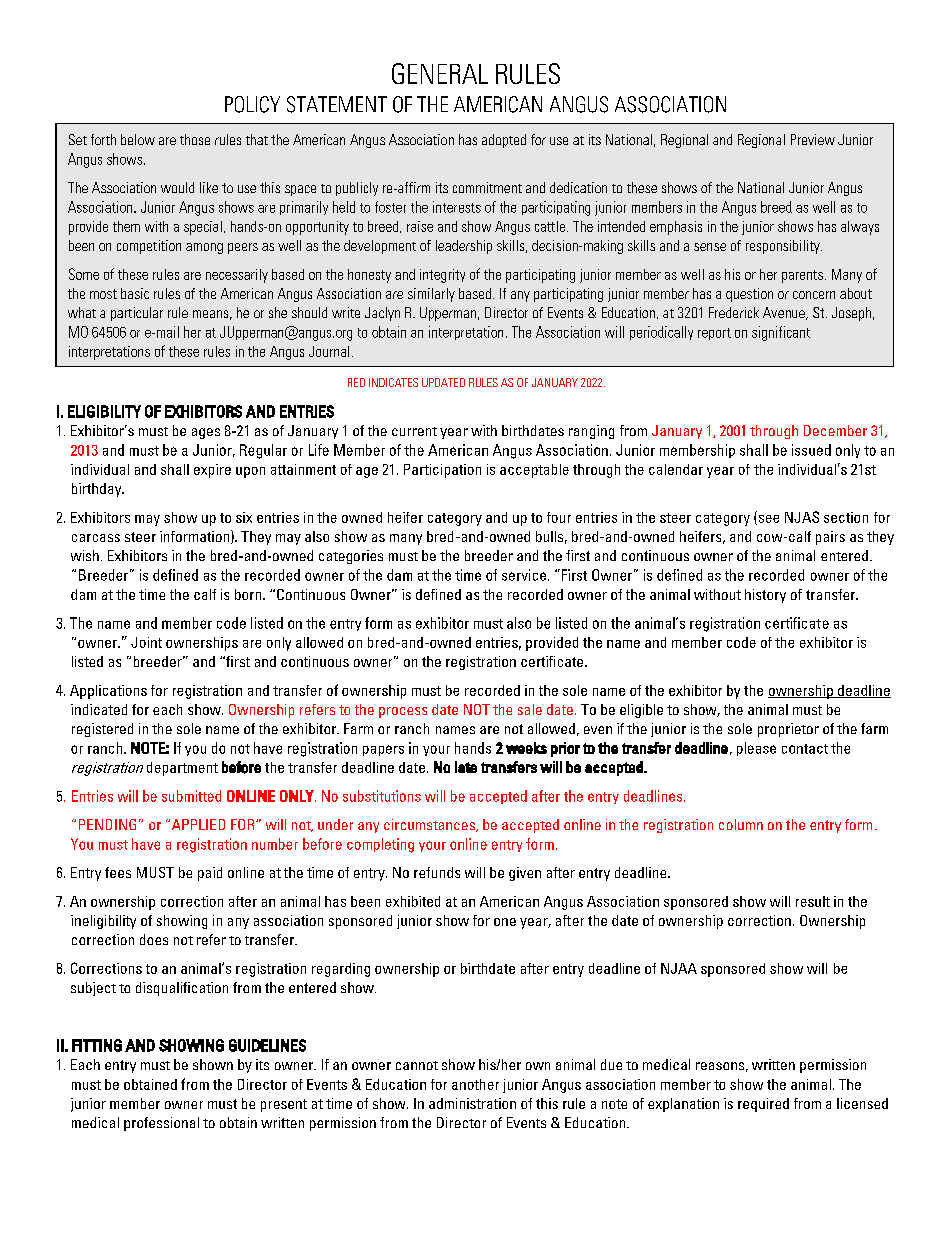 This screenshot has height=1233, width=952. Describe the element at coordinates (161, 1124) in the screenshot. I see `professional` at that location.
